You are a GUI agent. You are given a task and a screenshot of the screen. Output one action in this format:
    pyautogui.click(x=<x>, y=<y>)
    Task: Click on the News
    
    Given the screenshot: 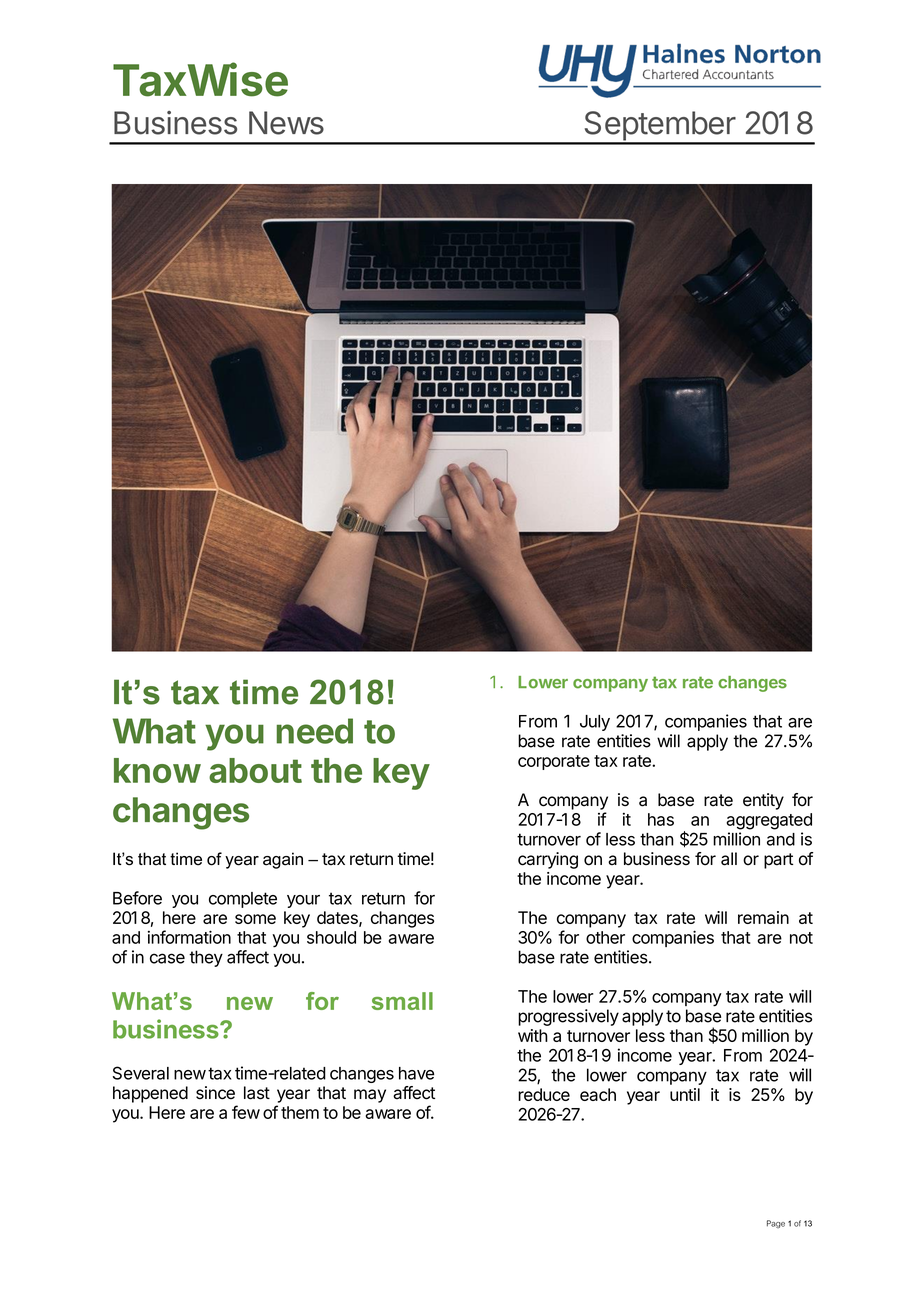 What is the action you would take?
    pyautogui.click(x=286, y=123)
